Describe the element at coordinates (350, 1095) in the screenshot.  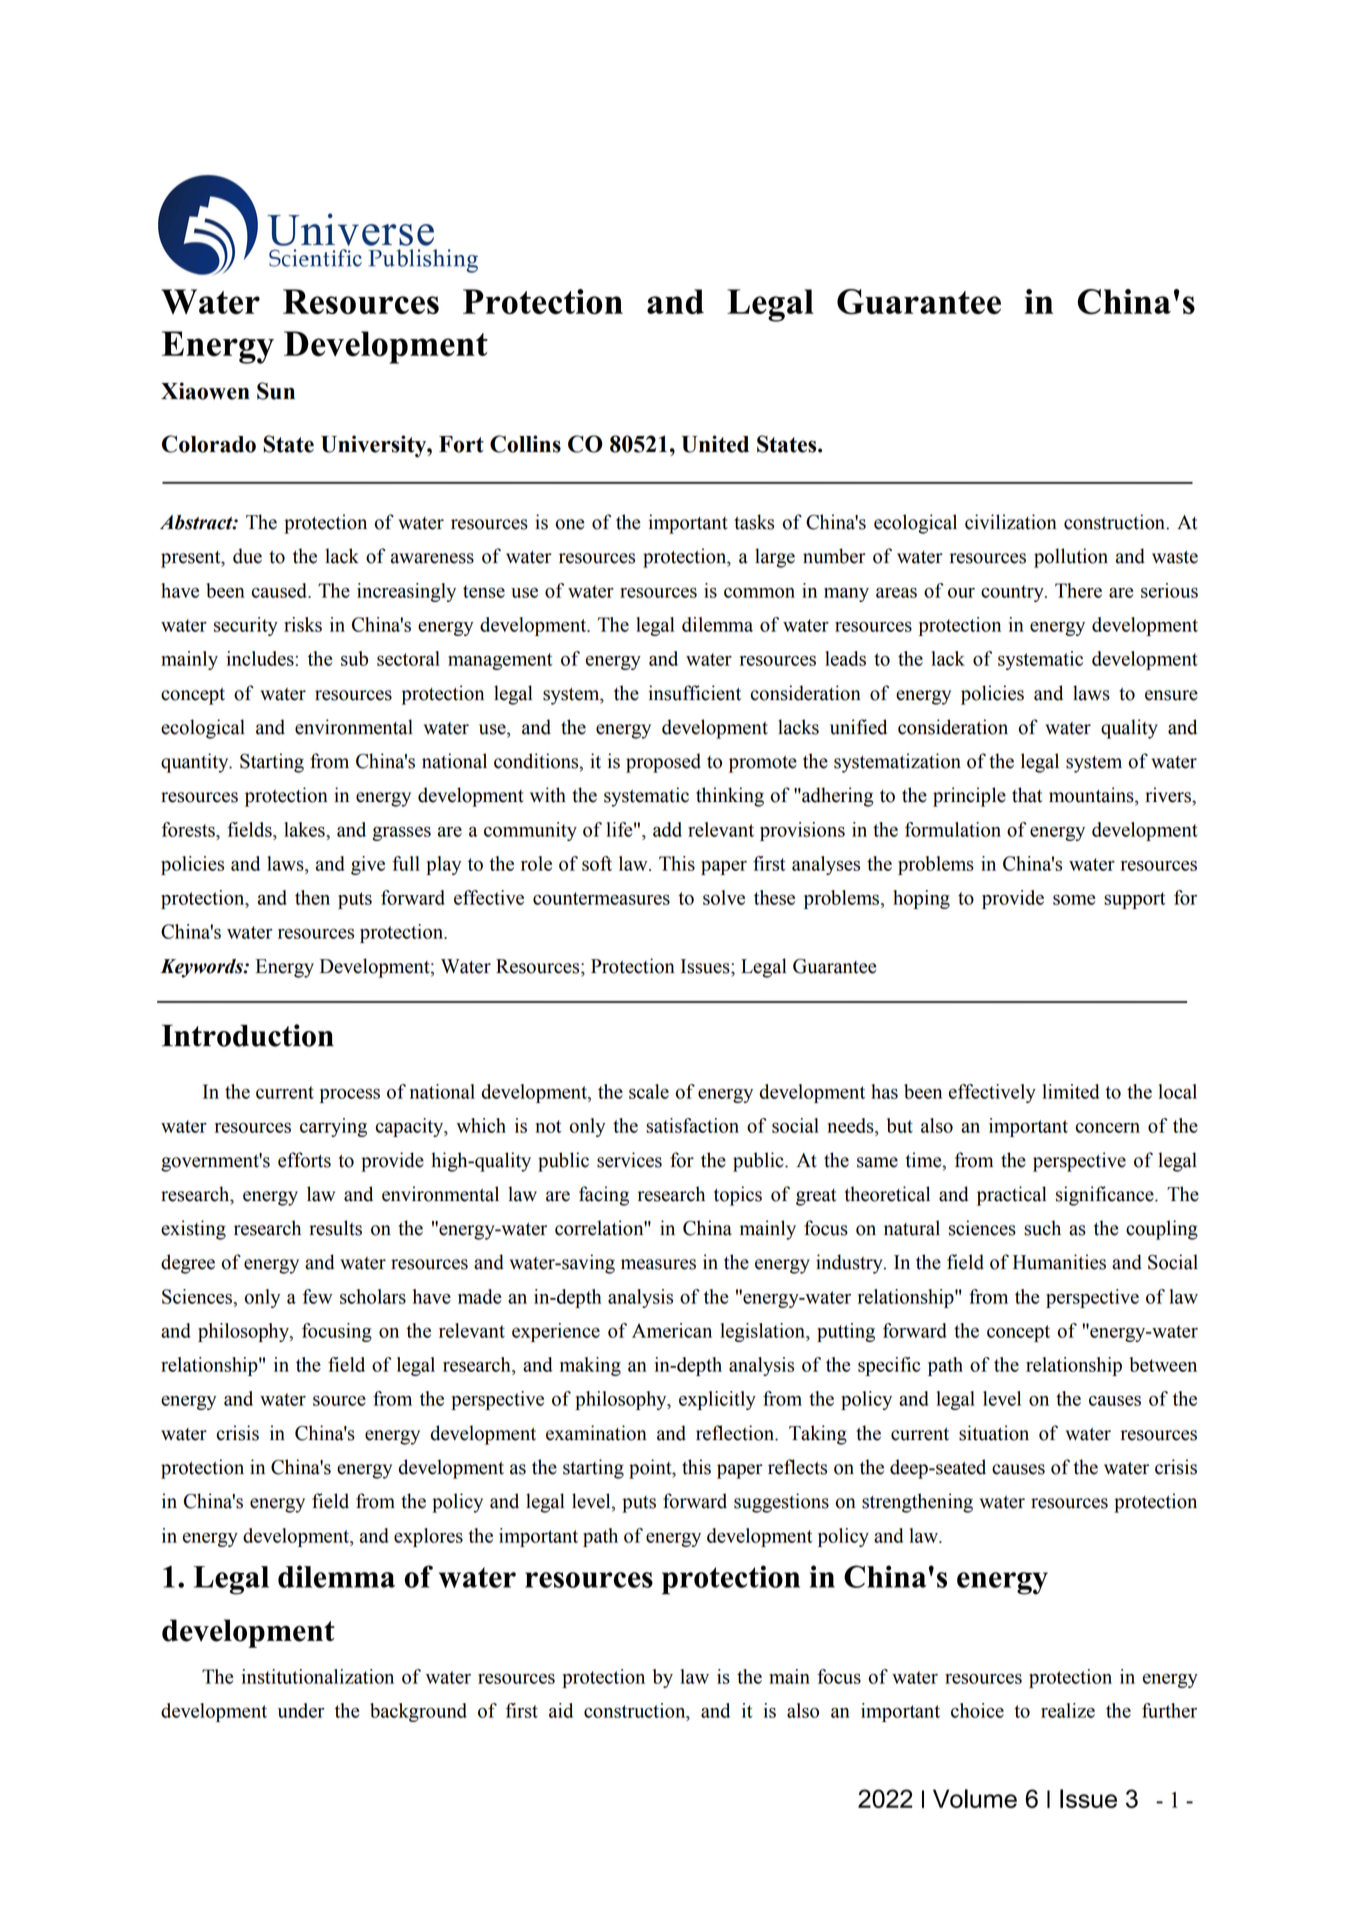
I see `process` at that location.
